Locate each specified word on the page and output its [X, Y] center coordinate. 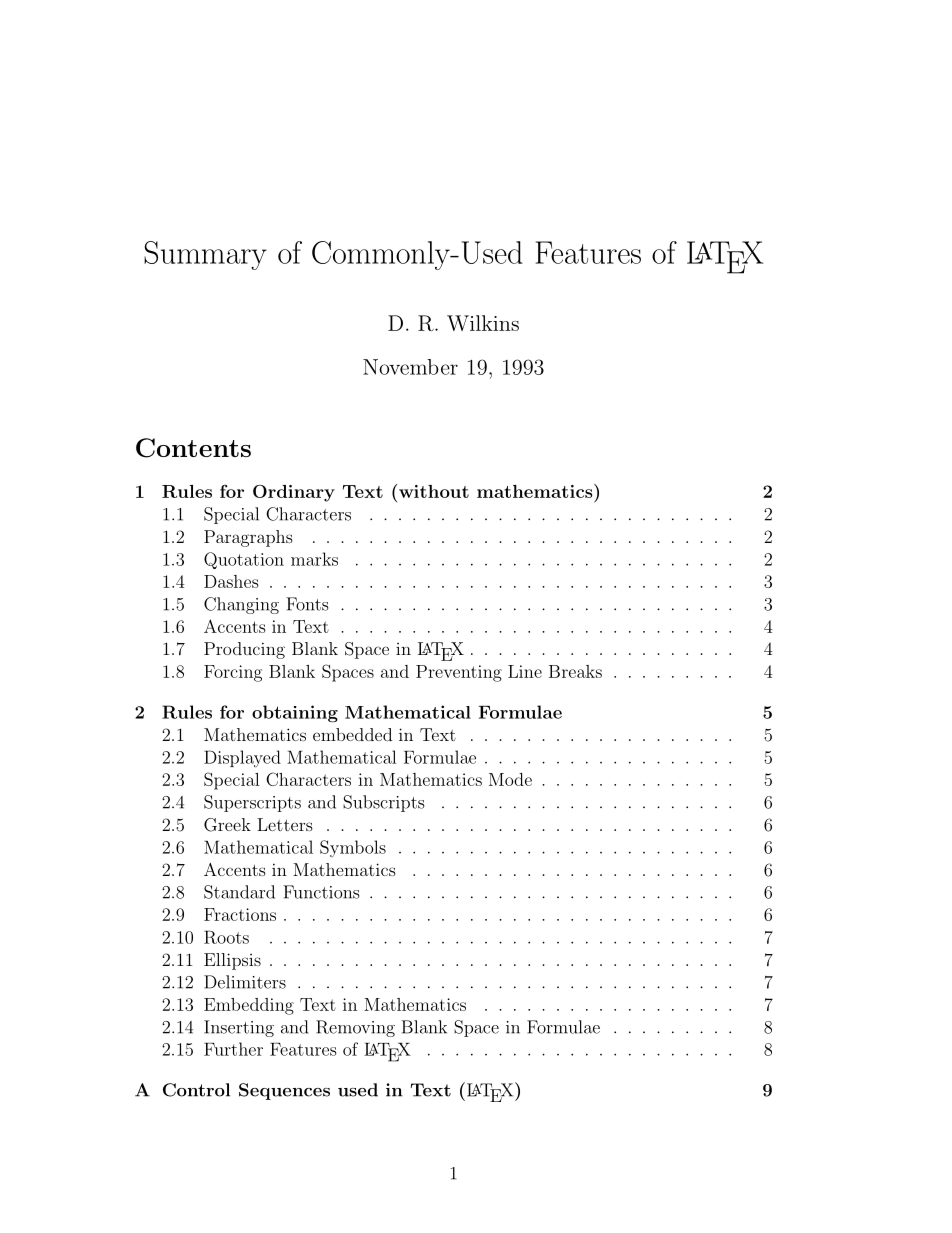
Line [525, 671]
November [410, 367]
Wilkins [483, 323]
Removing [355, 1028]
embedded [352, 734]
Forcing [233, 673]
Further [233, 1049]
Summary [205, 255]
